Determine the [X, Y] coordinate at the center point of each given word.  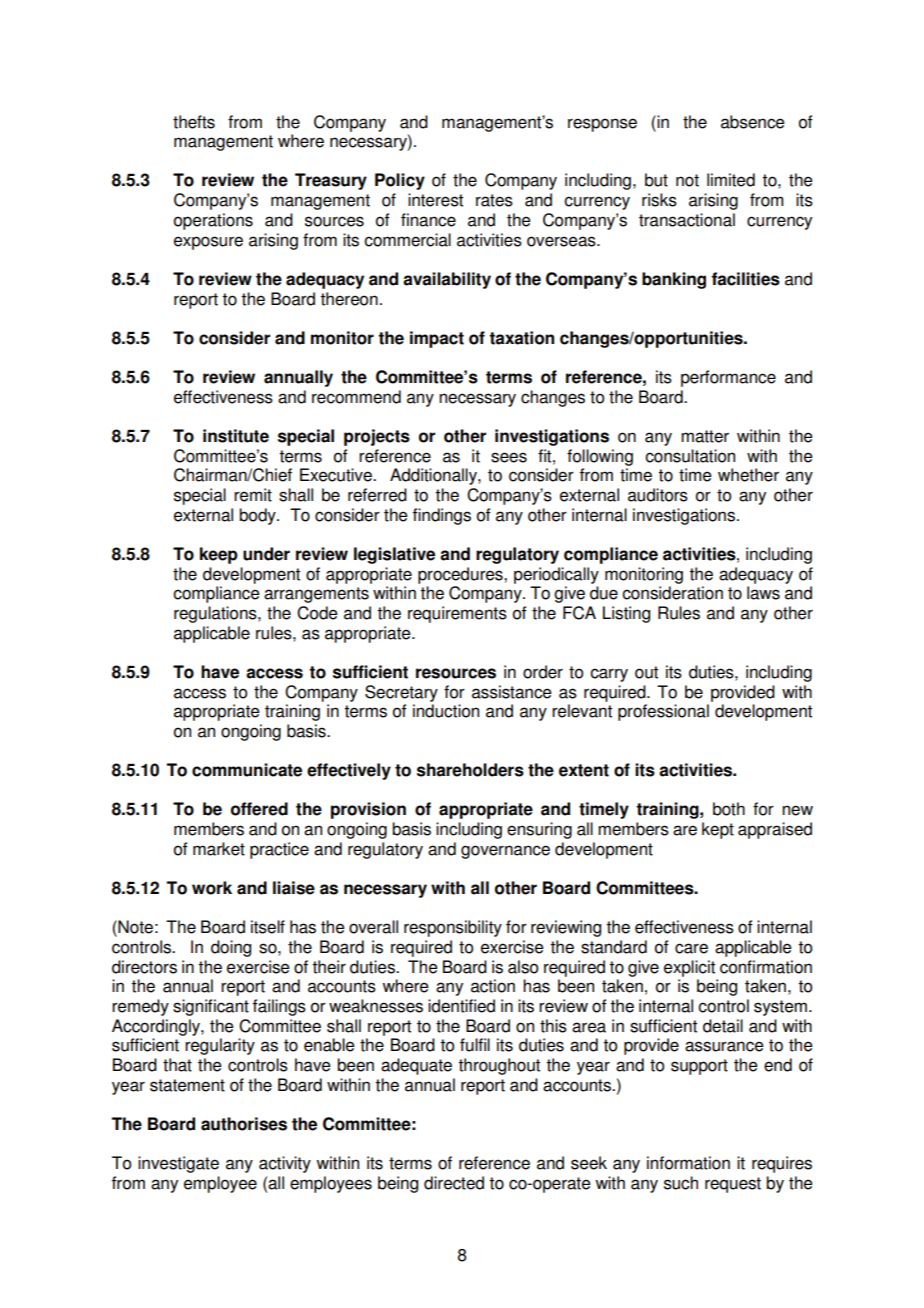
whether [748, 475]
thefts [194, 122]
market [219, 849]
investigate [178, 1164]
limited [731, 180]
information [688, 1163]
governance [505, 852]
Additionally [434, 476]
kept [718, 830]
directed [454, 1183]
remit [253, 495]
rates [494, 200]
